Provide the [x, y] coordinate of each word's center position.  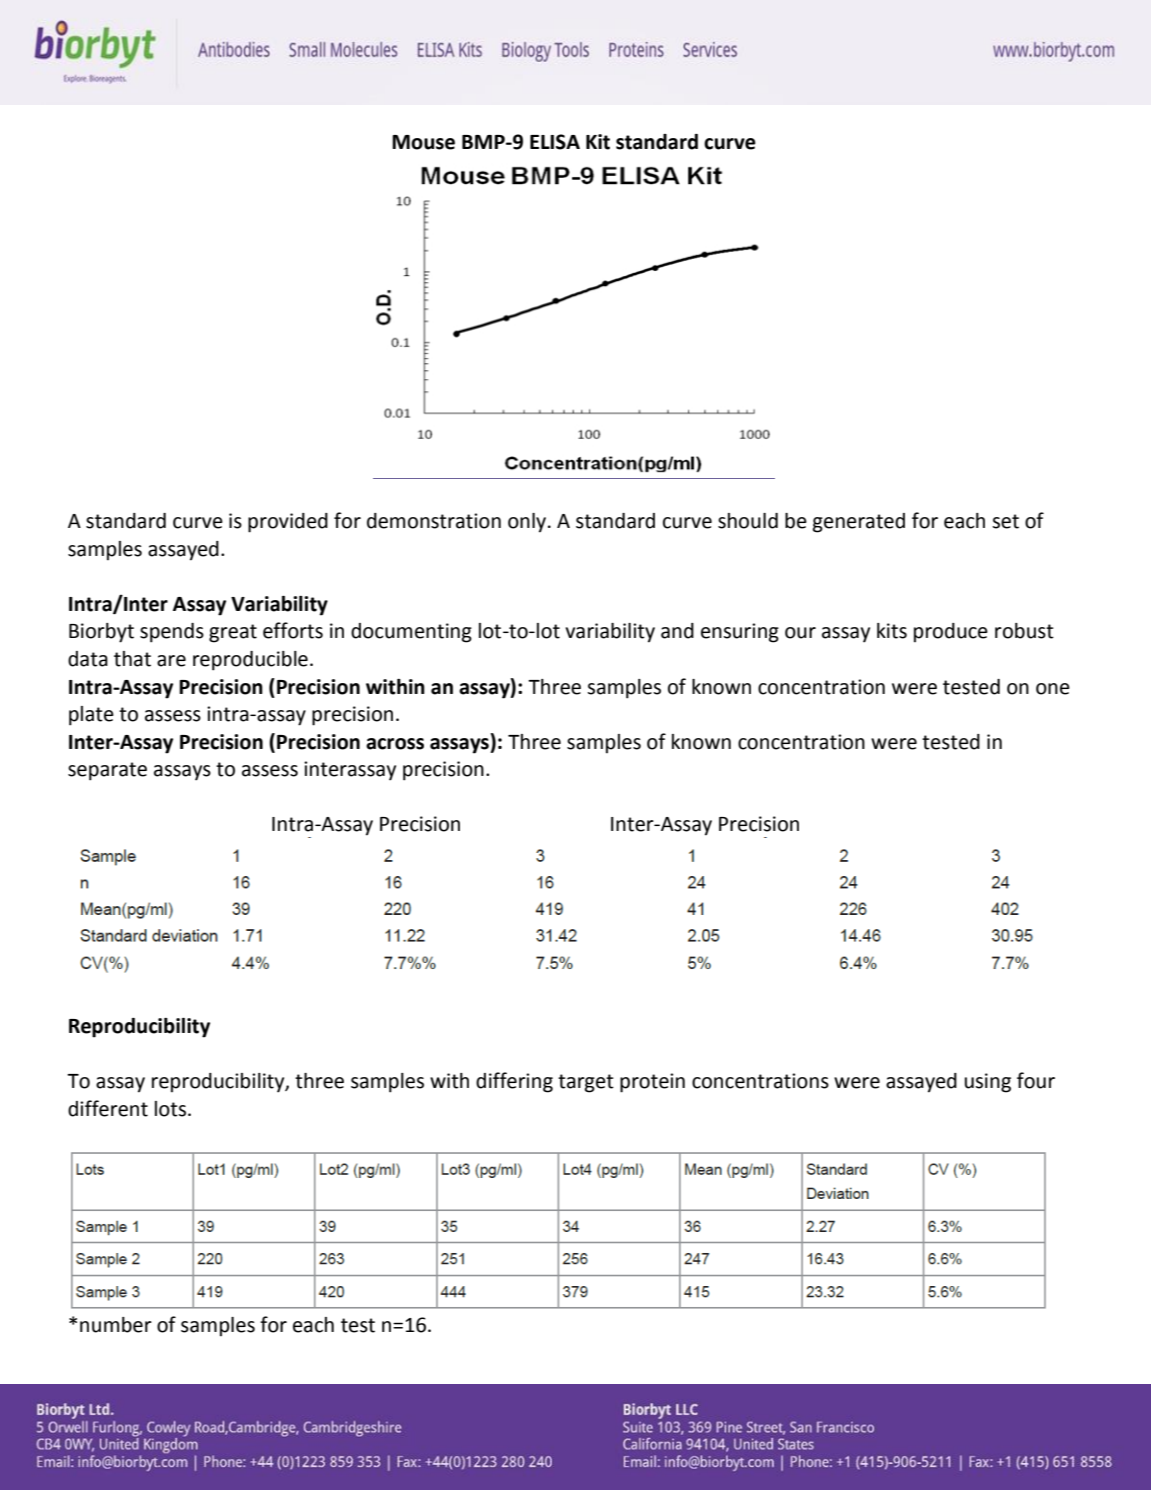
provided [288, 523]
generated [859, 523]
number [116, 1325]
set [1005, 521]
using [988, 1083]
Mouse [423, 142]
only [528, 523]
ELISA [555, 142]
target [586, 1083]
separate [107, 771]
